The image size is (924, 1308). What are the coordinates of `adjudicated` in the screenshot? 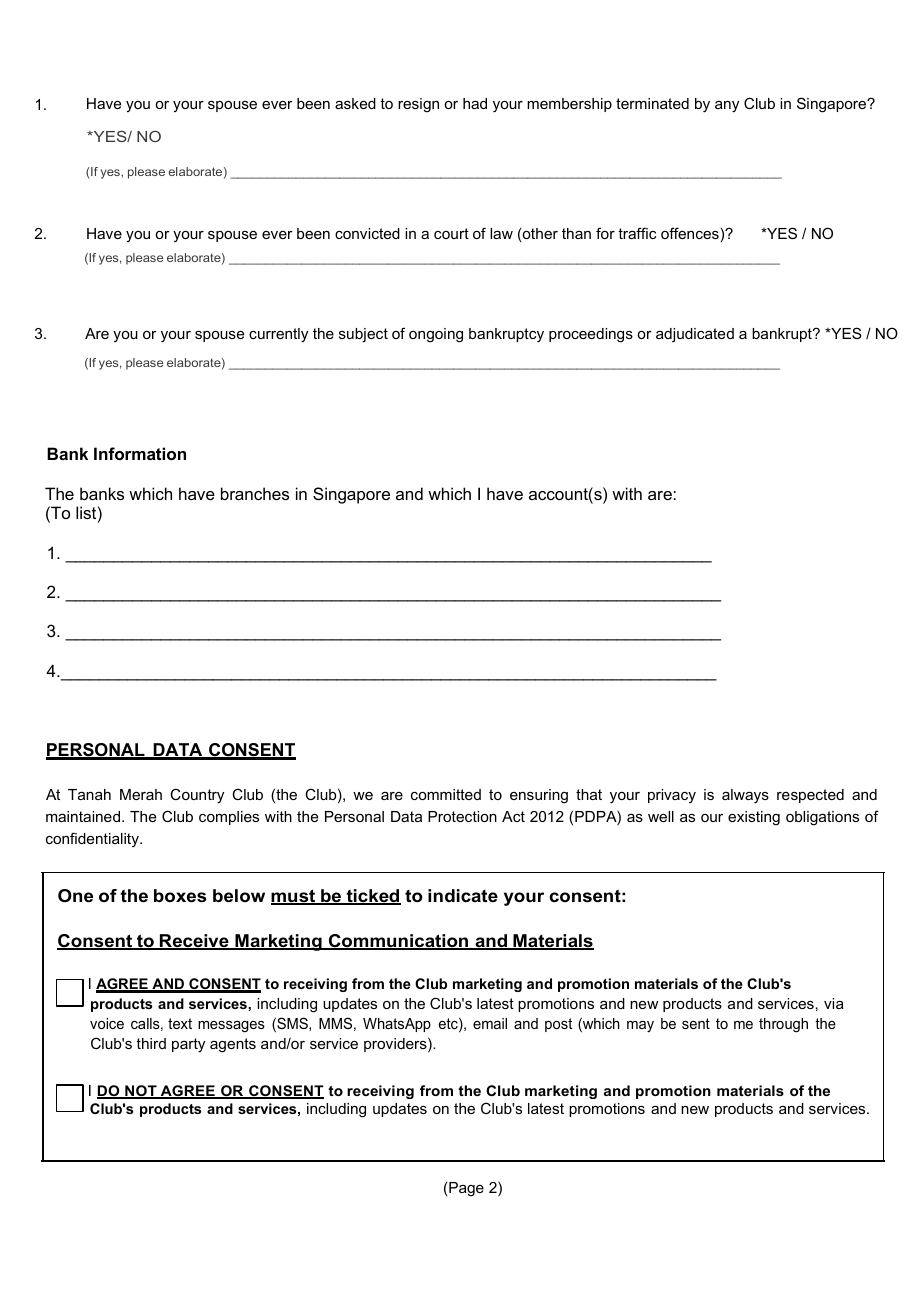 It's located at (695, 335).
